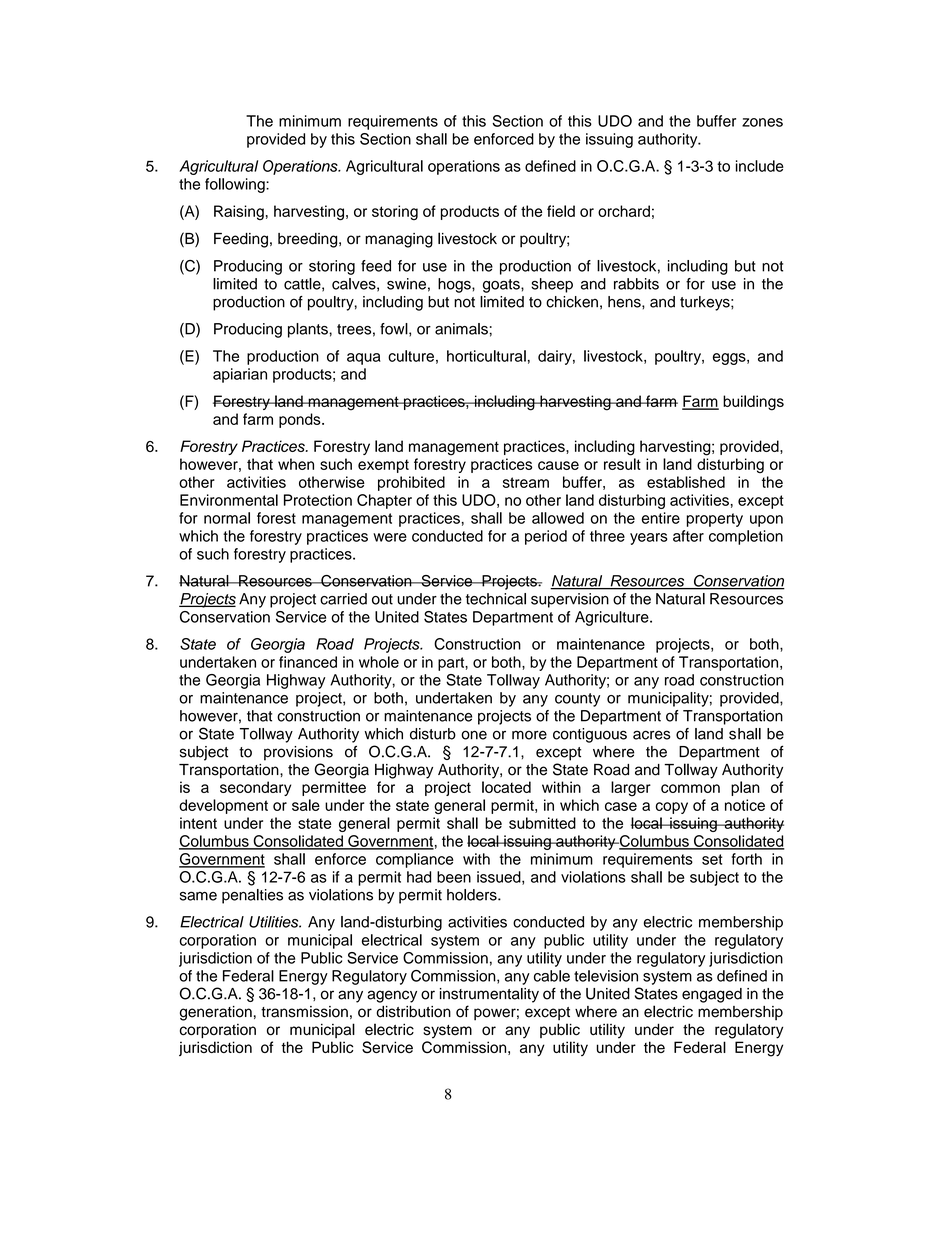 Image resolution: width=952 pixels, height=1233 pixels. Describe the element at coordinates (529, 735) in the document. I see `more` at that location.
